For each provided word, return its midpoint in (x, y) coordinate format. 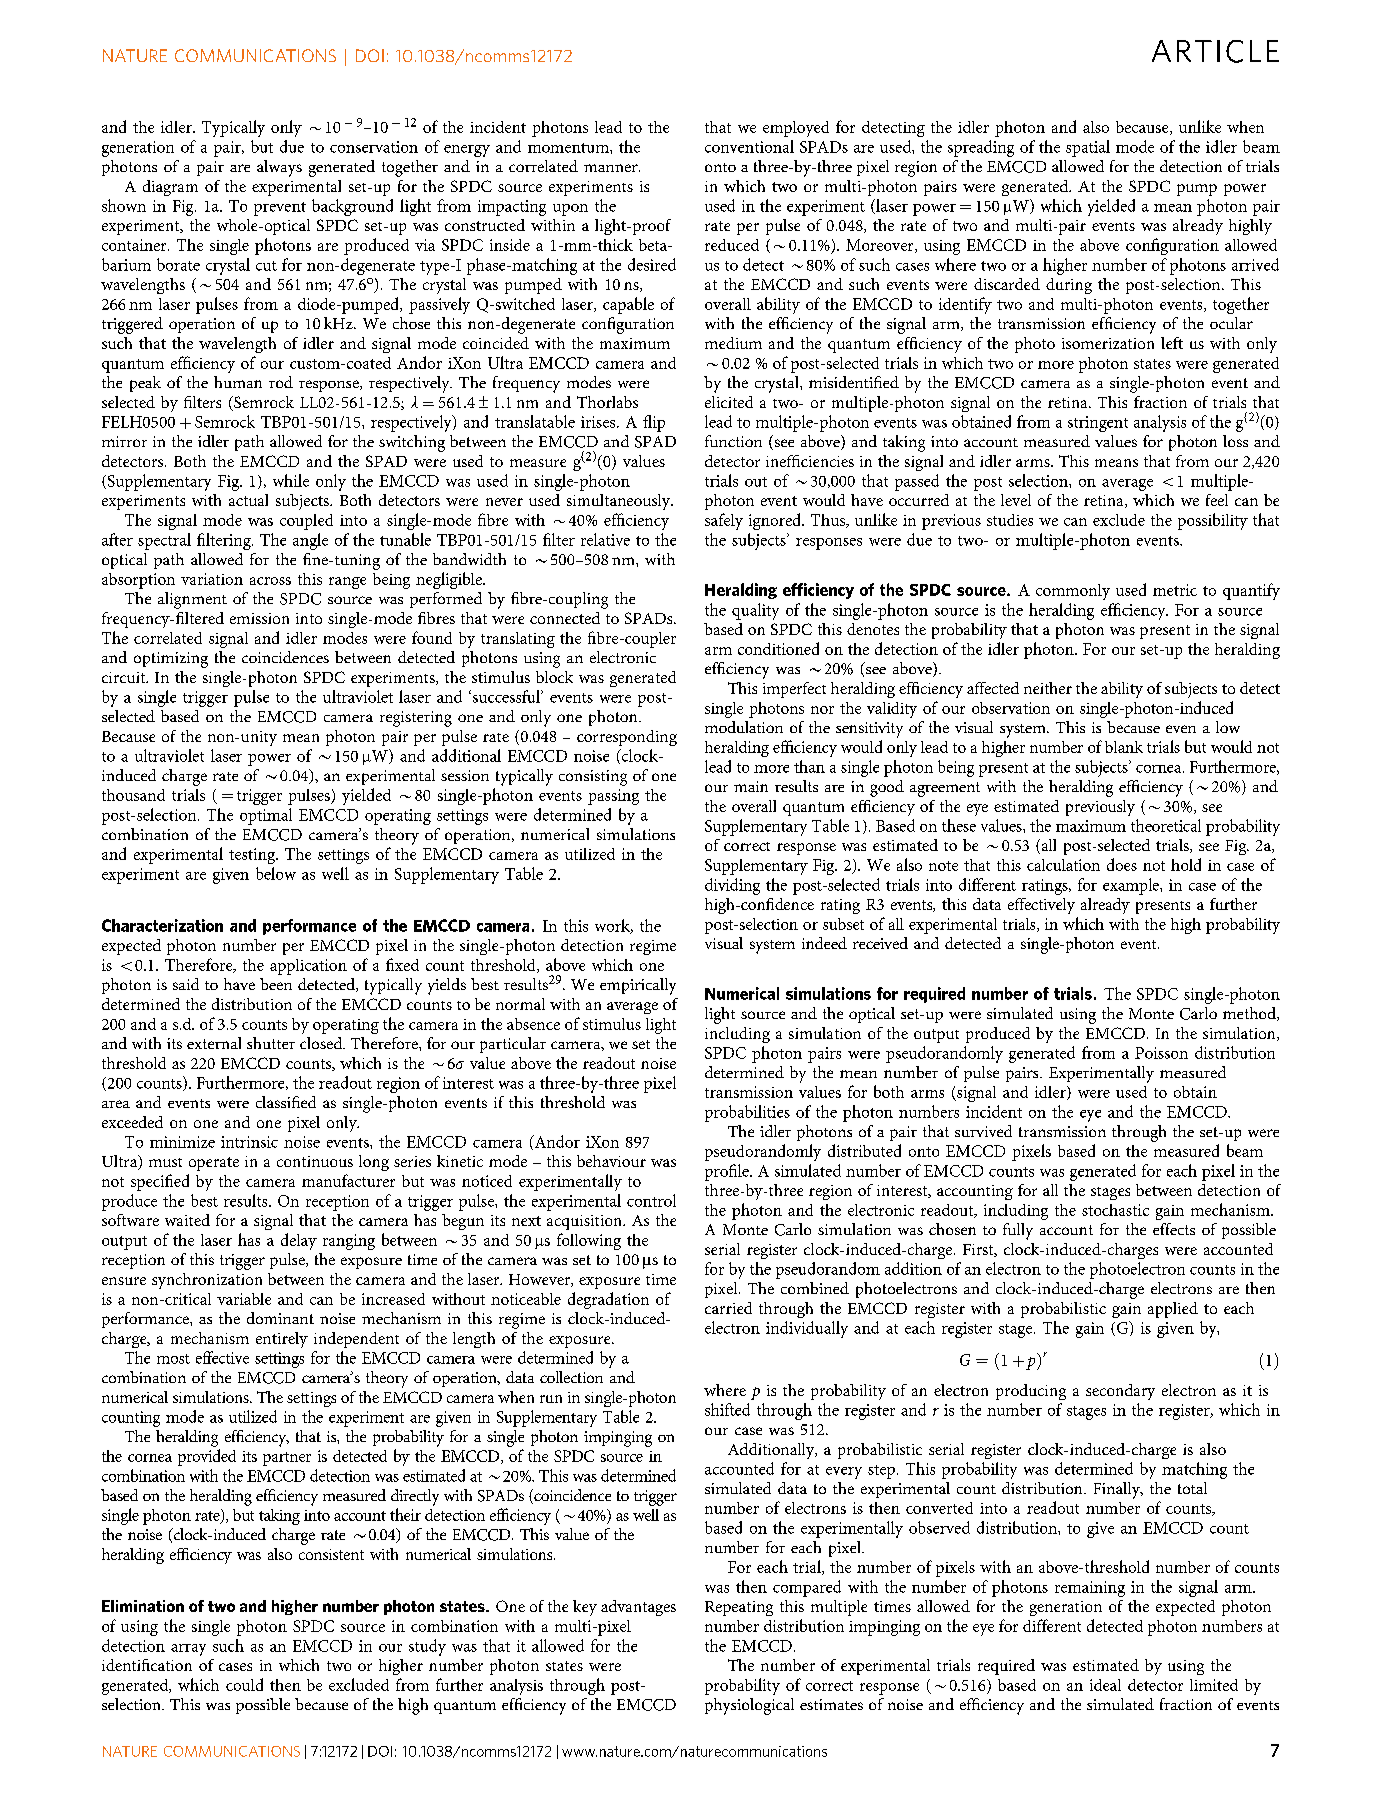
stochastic (1115, 1210)
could (244, 1684)
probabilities (747, 1113)
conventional (749, 146)
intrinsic (249, 1142)
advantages (638, 1608)
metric (1175, 590)
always (279, 168)
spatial (1088, 148)
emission (259, 618)
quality (755, 611)
